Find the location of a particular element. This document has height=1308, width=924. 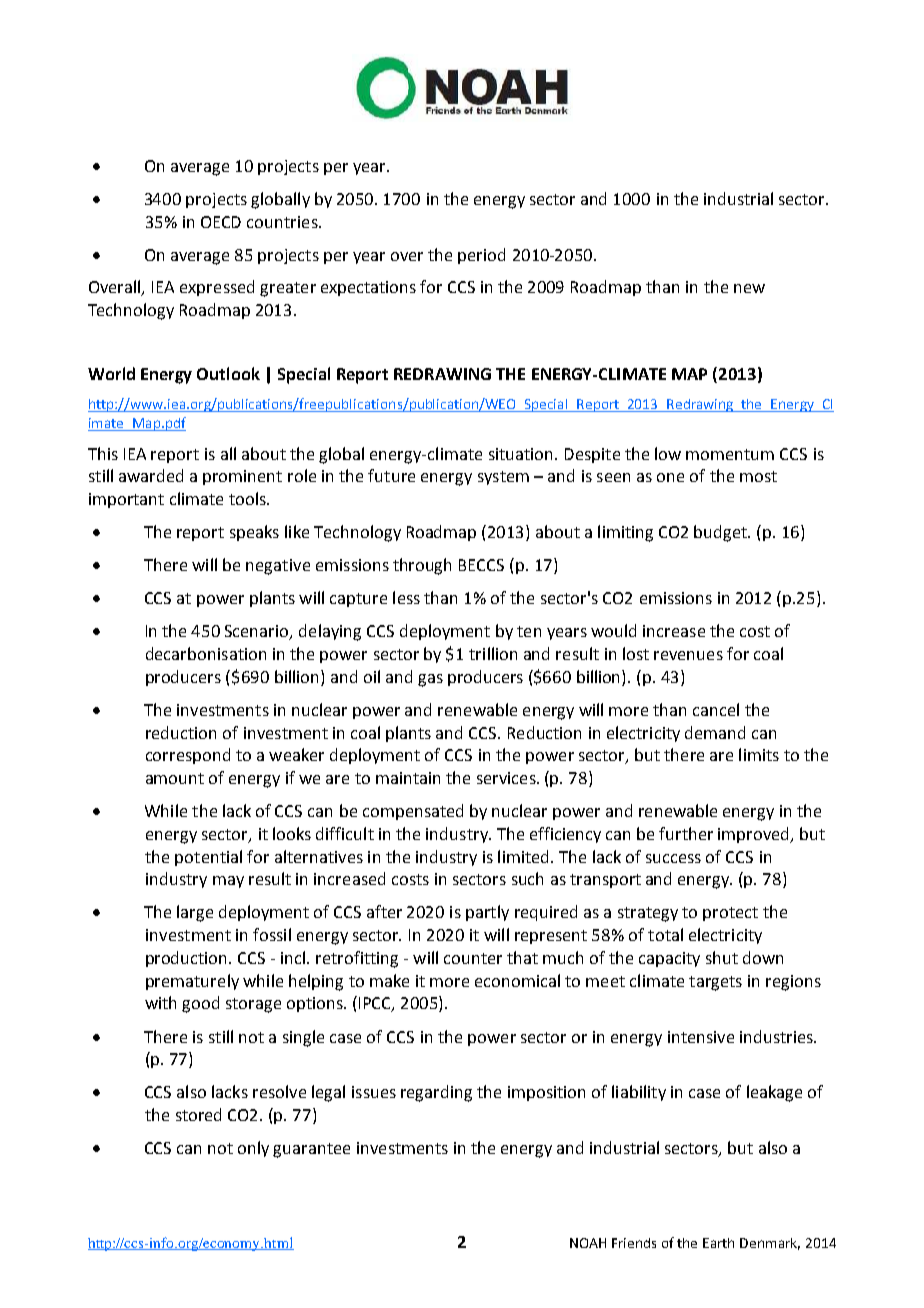

period is located at coordinates (481, 256).
